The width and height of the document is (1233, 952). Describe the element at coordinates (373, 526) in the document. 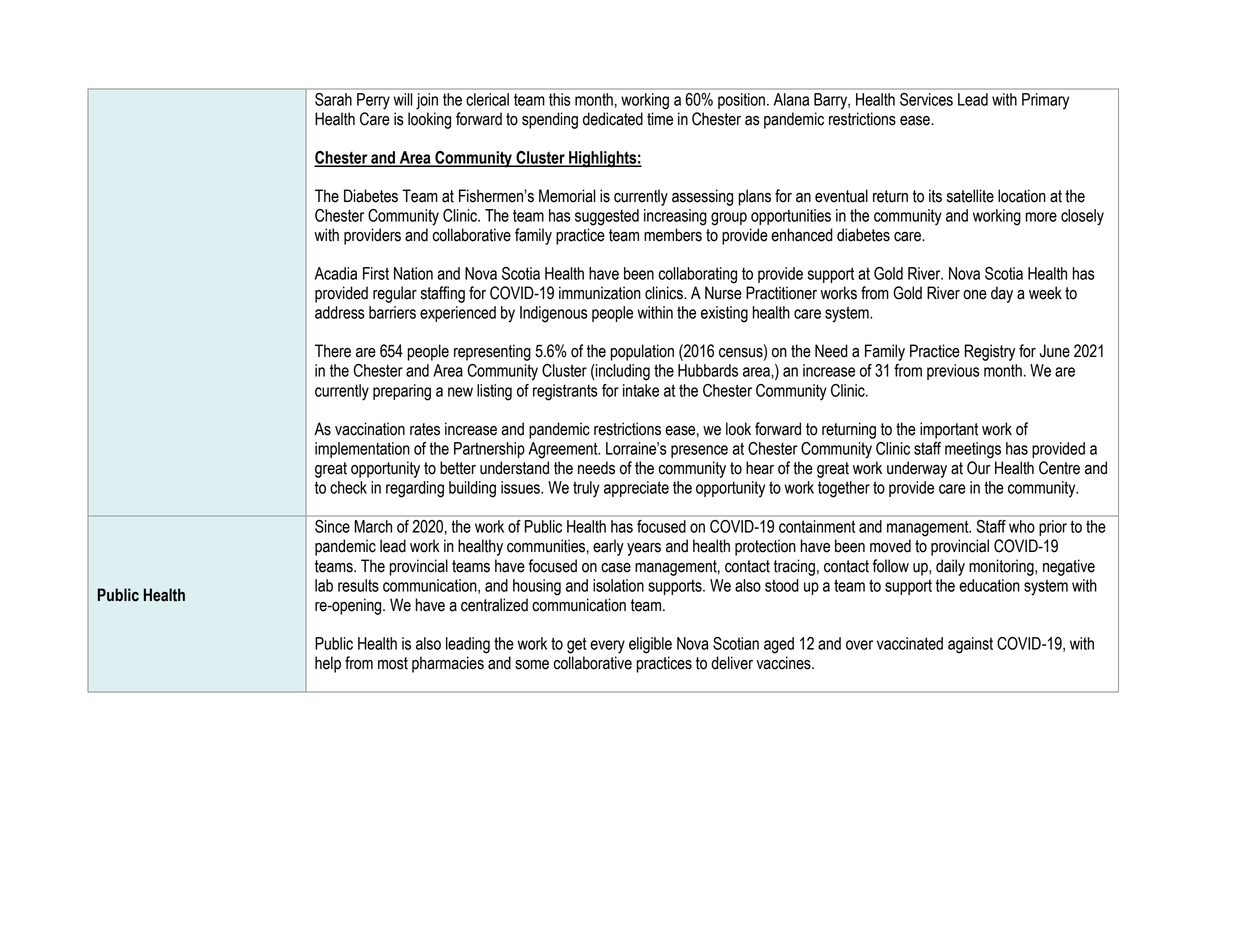

I see `March` at that location.
